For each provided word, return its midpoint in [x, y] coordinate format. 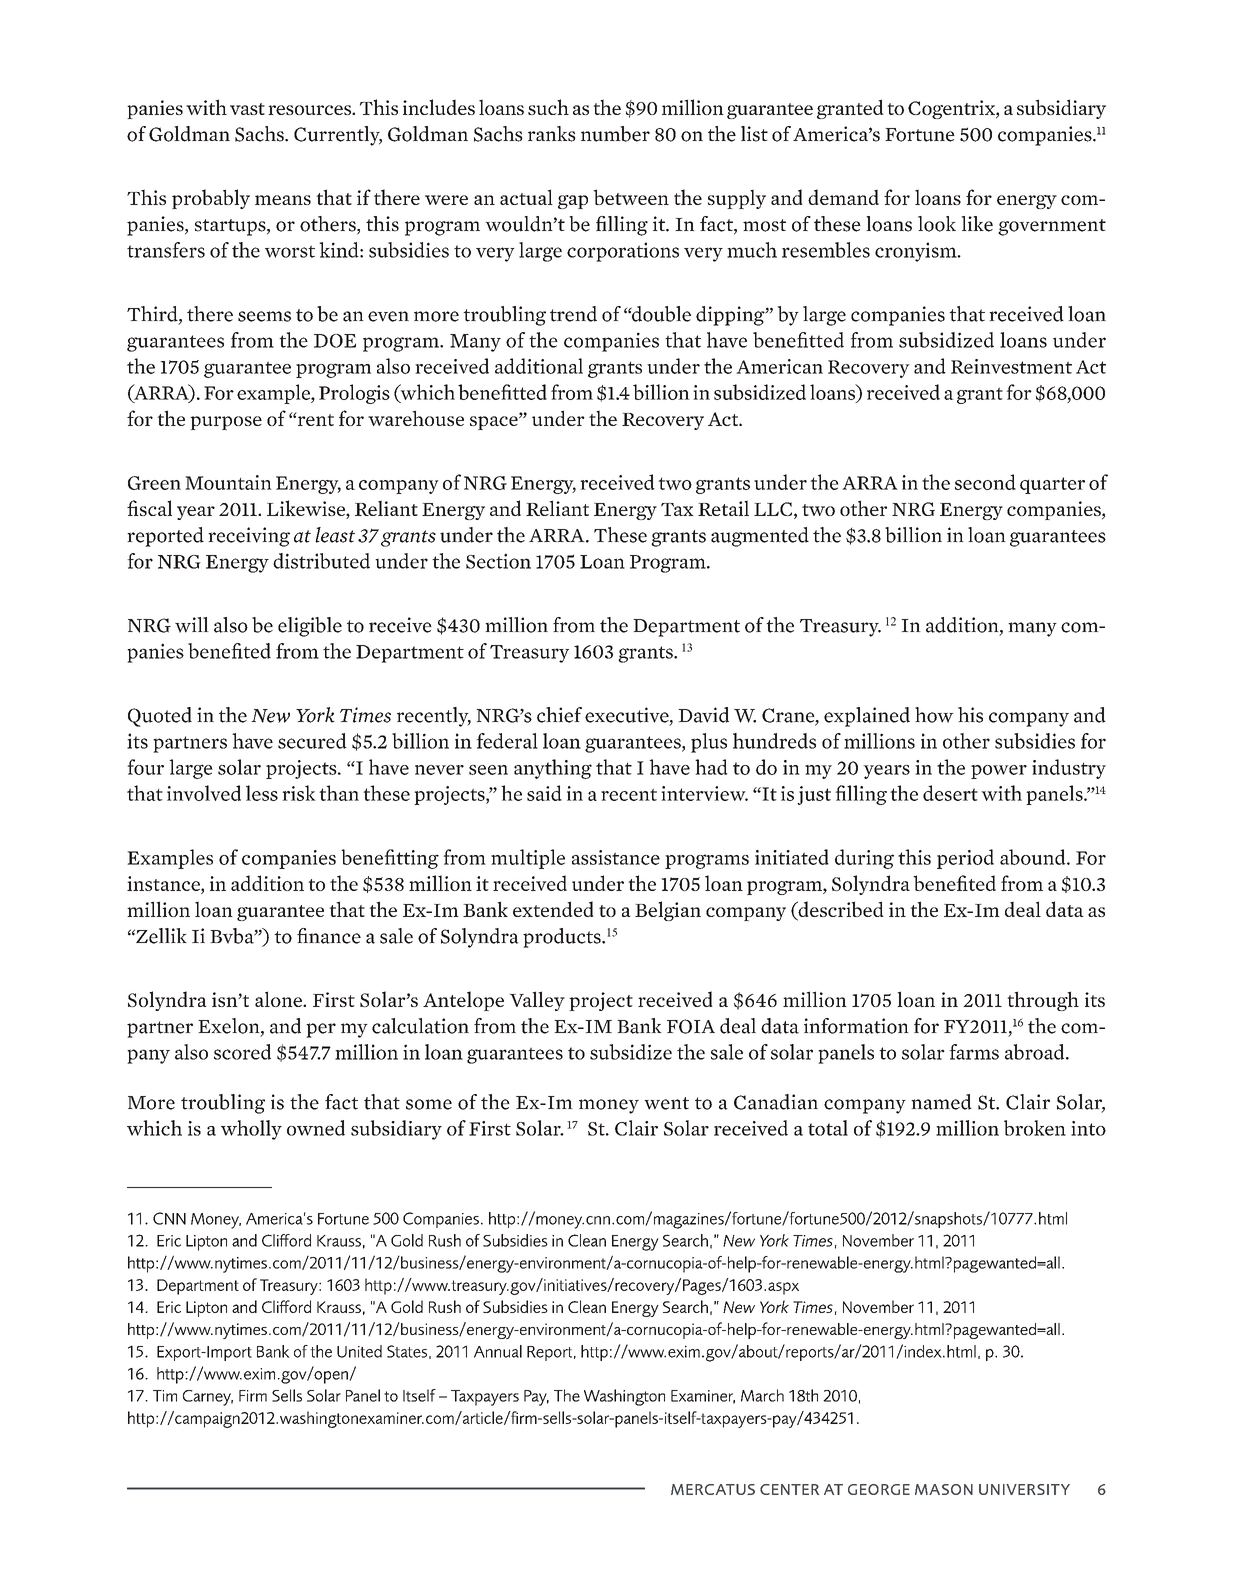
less [262, 793]
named [941, 1102]
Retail [723, 508]
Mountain [228, 482]
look [937, 224]
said [544, 793]
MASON [944, 1489]
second [985, 482]
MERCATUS [713, 1489]
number [615, 134]
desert [950, 793]
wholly [251, 1130]
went [666, 1103]
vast [247, 109]
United [359, 1351]
